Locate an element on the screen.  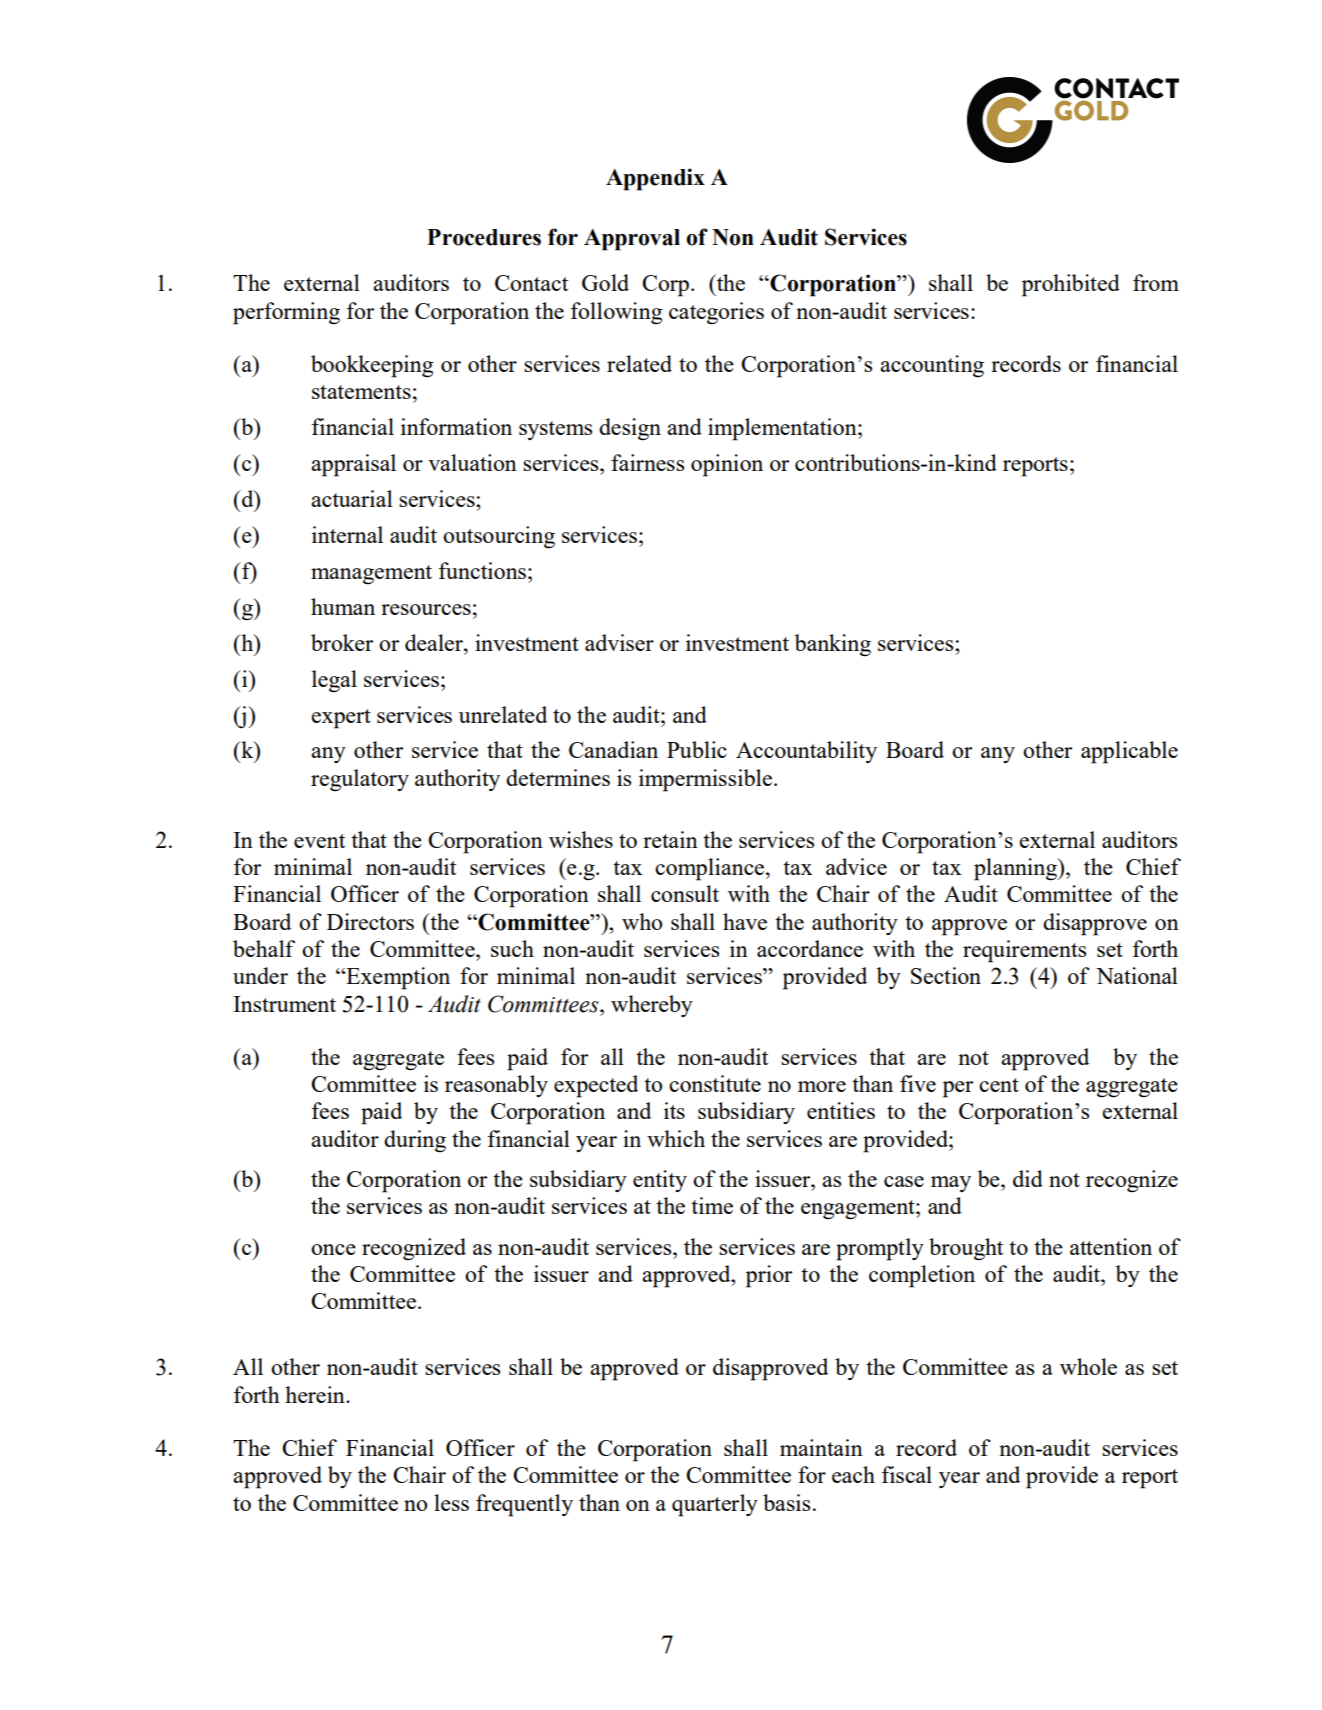
event is located at coordinates (319, 841).
